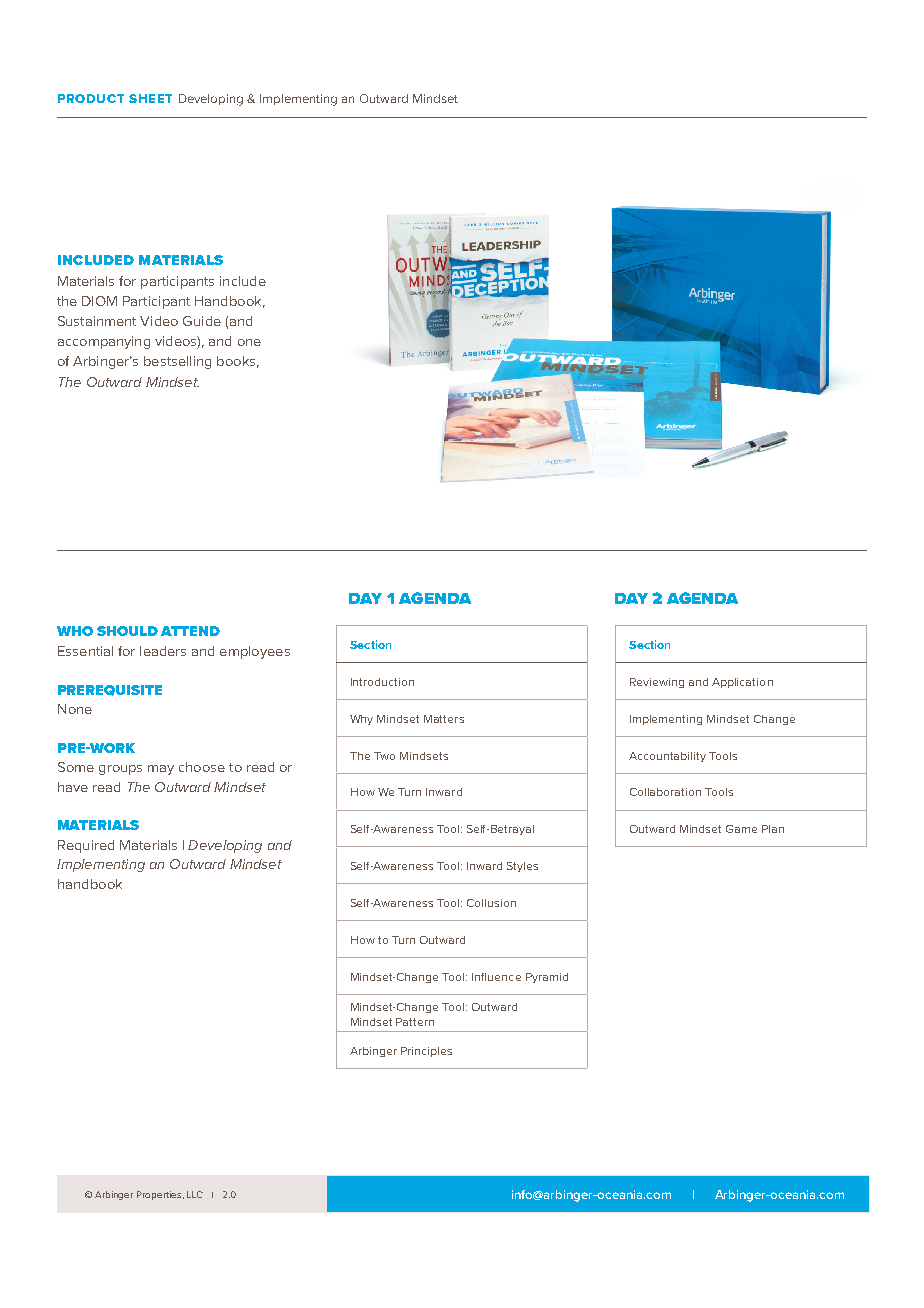 The width and height of the screenshot is (924, 1308). I want to click on SHEET, so click(150, 98).
